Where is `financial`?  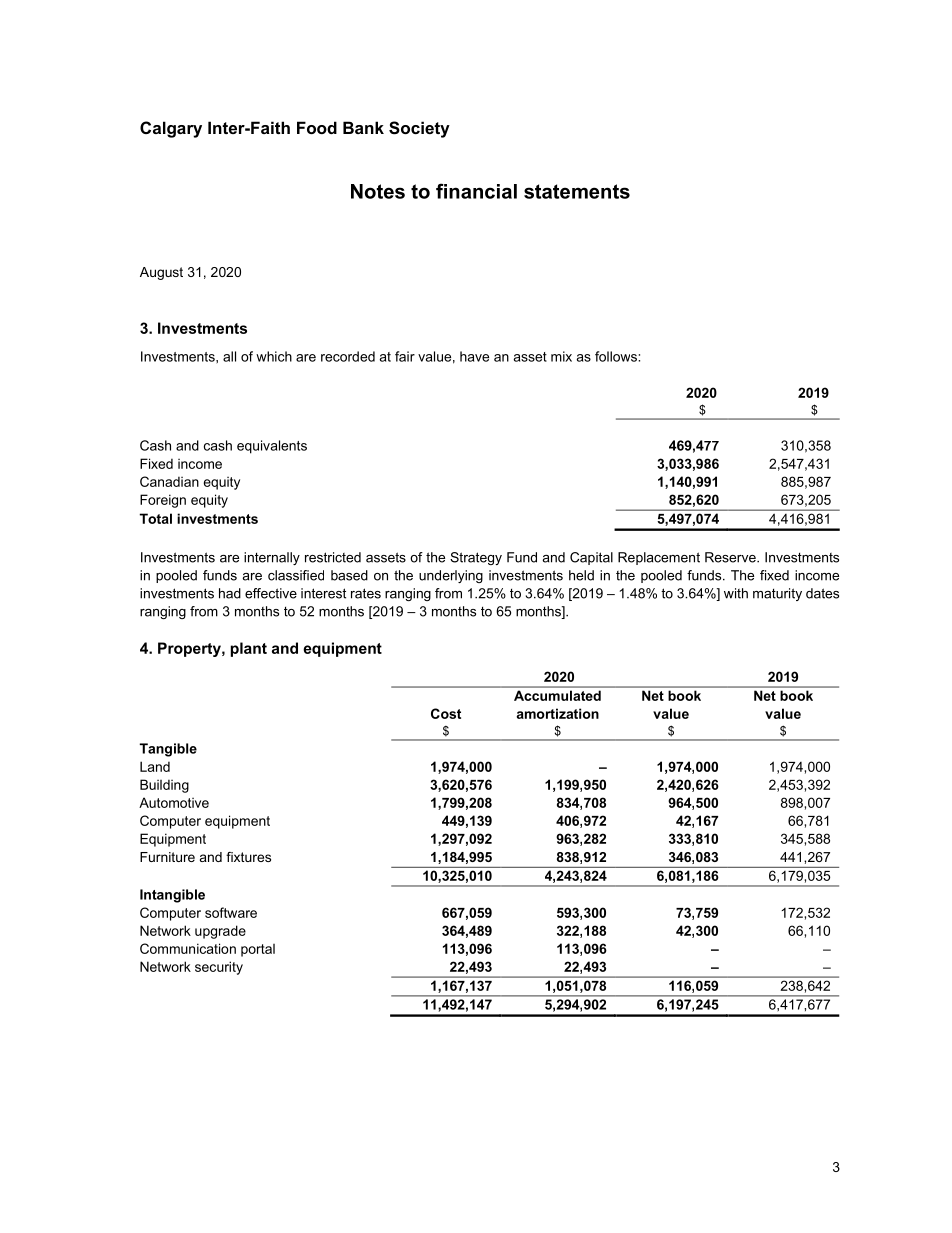
financial is located at coordinates (476, 191).
